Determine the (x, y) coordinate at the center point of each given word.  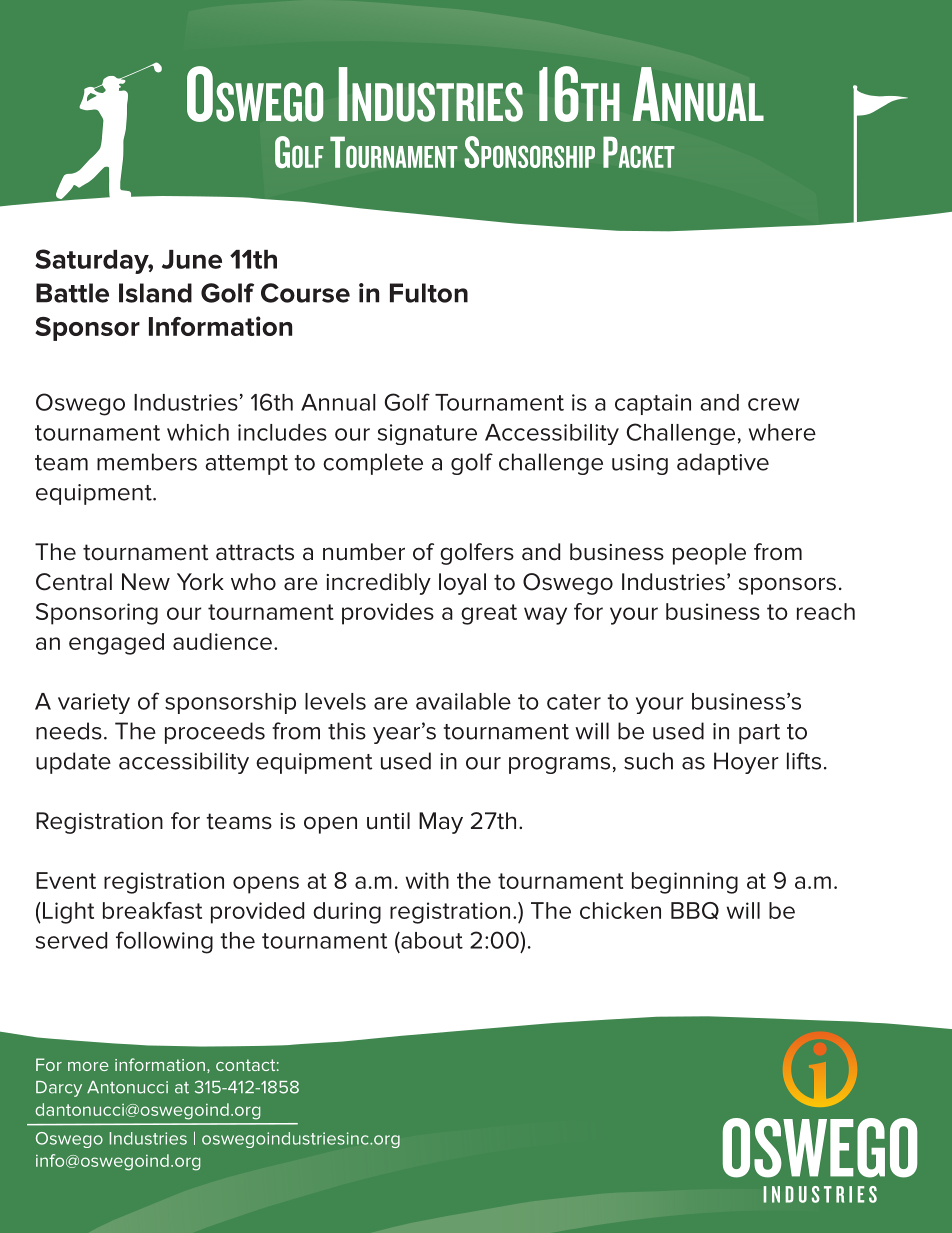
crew (773, 404)
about (431, 940)
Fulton (429, 293)
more (88, 1066)
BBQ (695, 911)
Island (155, 293)
